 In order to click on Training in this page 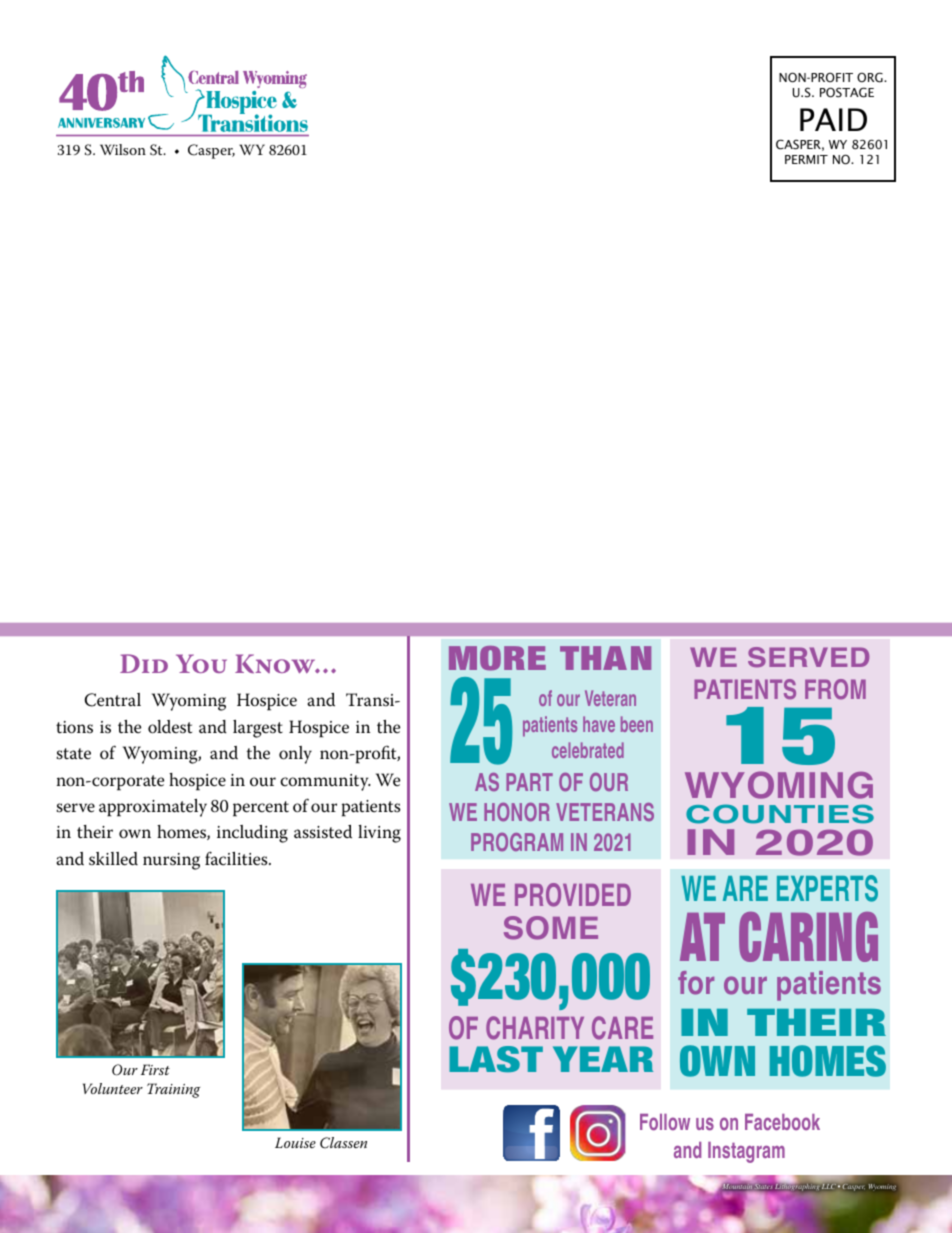, I will do `click(173, 1090)`.
